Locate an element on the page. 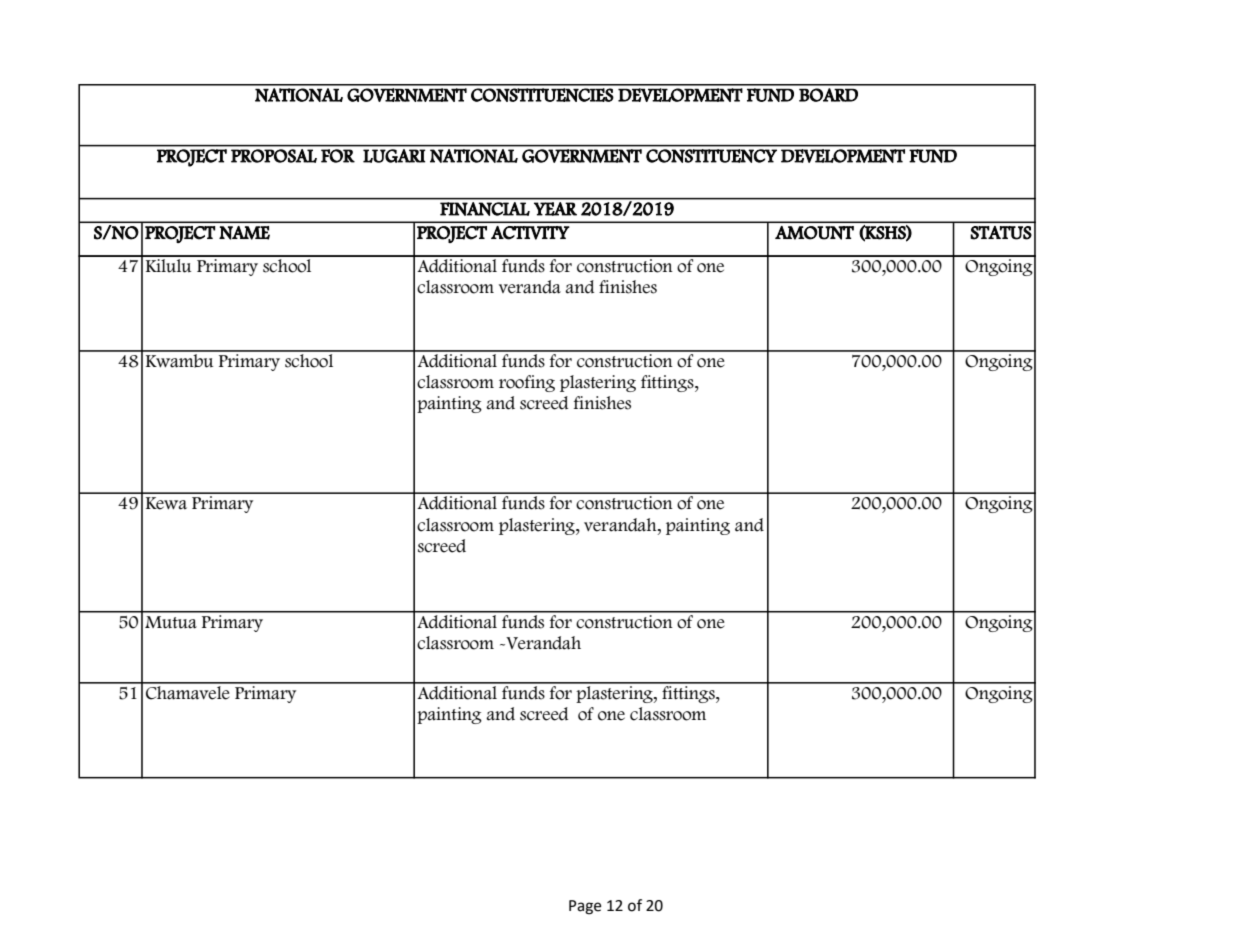  FINANCIAL is located at coordinates (485, 209).
